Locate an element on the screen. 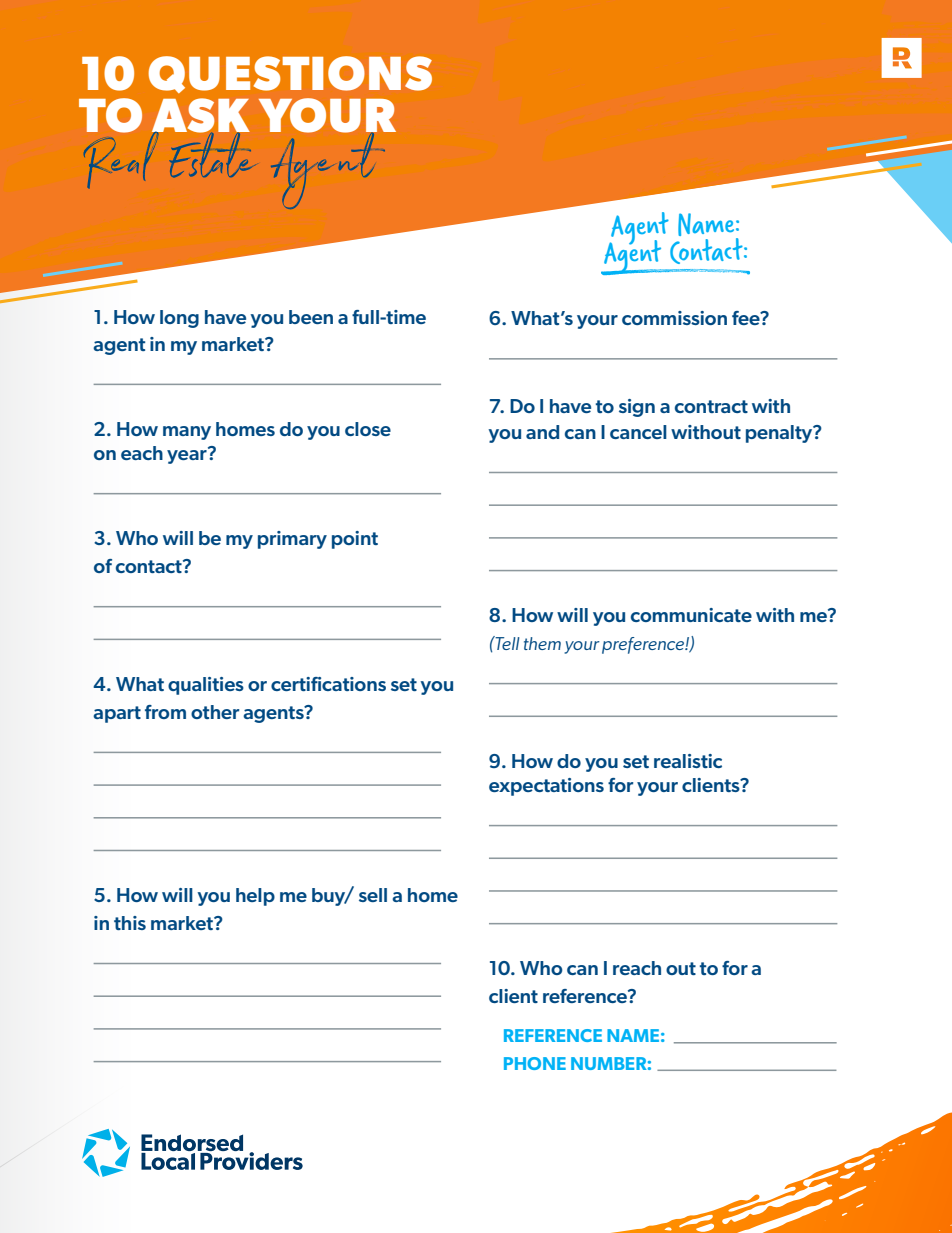 Image resolution: width=952 pixels, height=1233 pixels. this is located at coordinates (130, 923).
